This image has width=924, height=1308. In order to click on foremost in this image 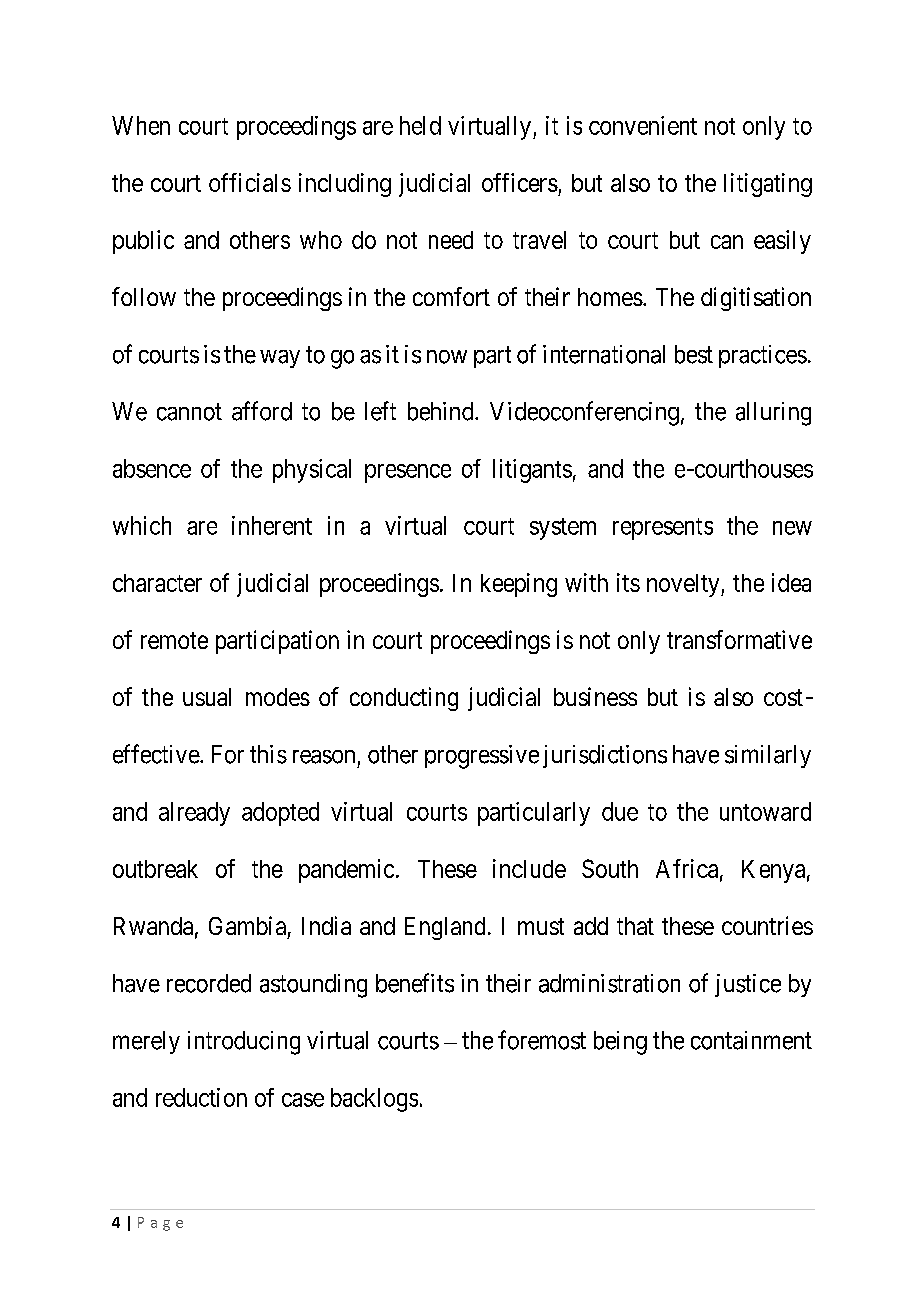, I will do `click(542, 1040)`.
